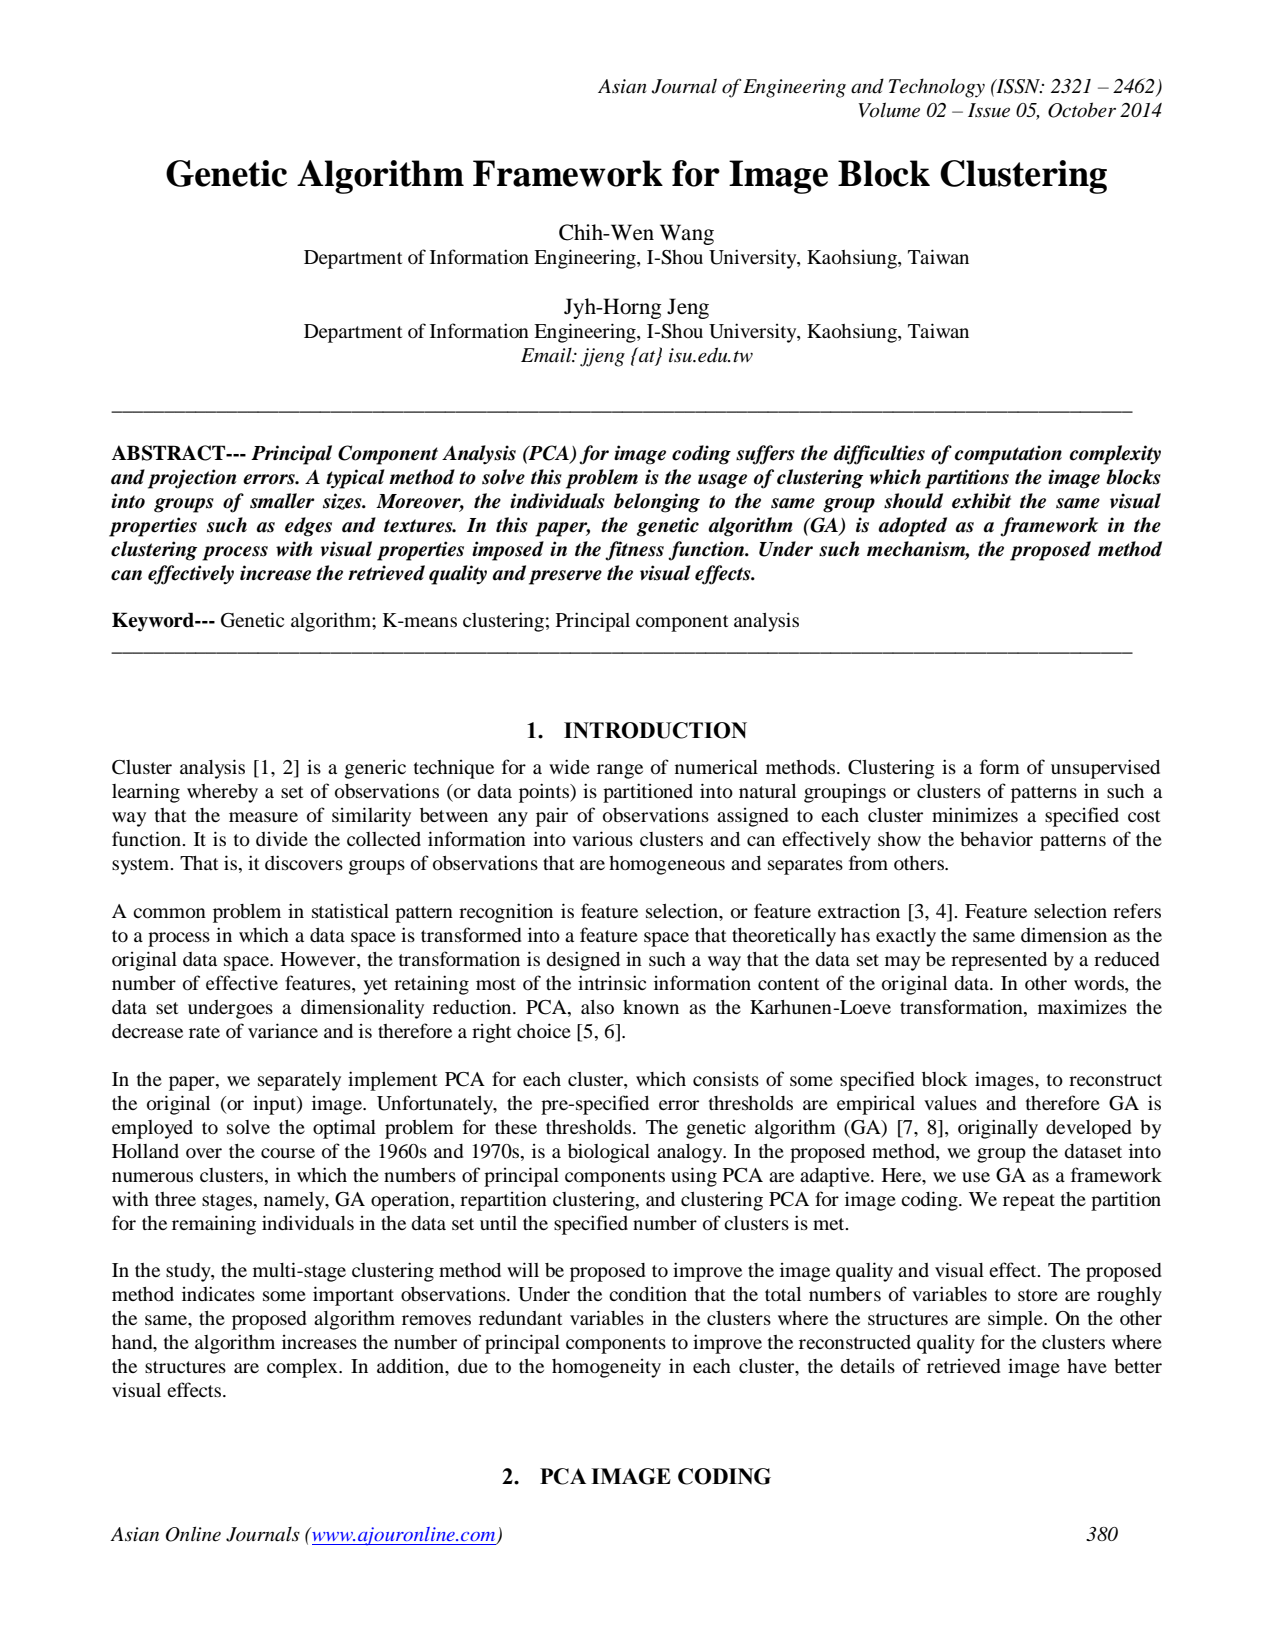 The width and height of the image is (1274, 1649). I want to click on condition, so click(648, 1293).
